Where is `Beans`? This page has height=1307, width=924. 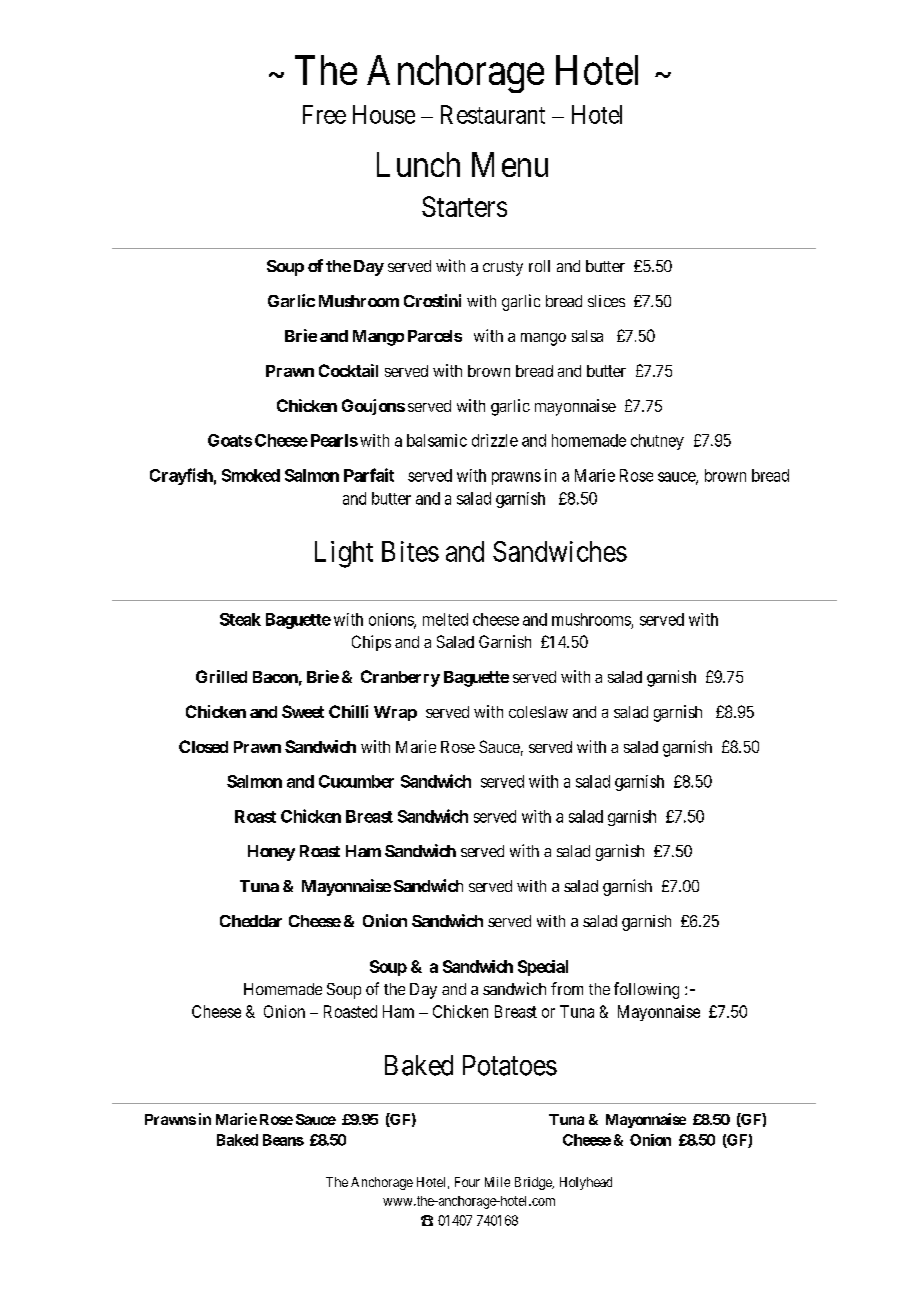 Beans is located at coordinates (283, 1140).
